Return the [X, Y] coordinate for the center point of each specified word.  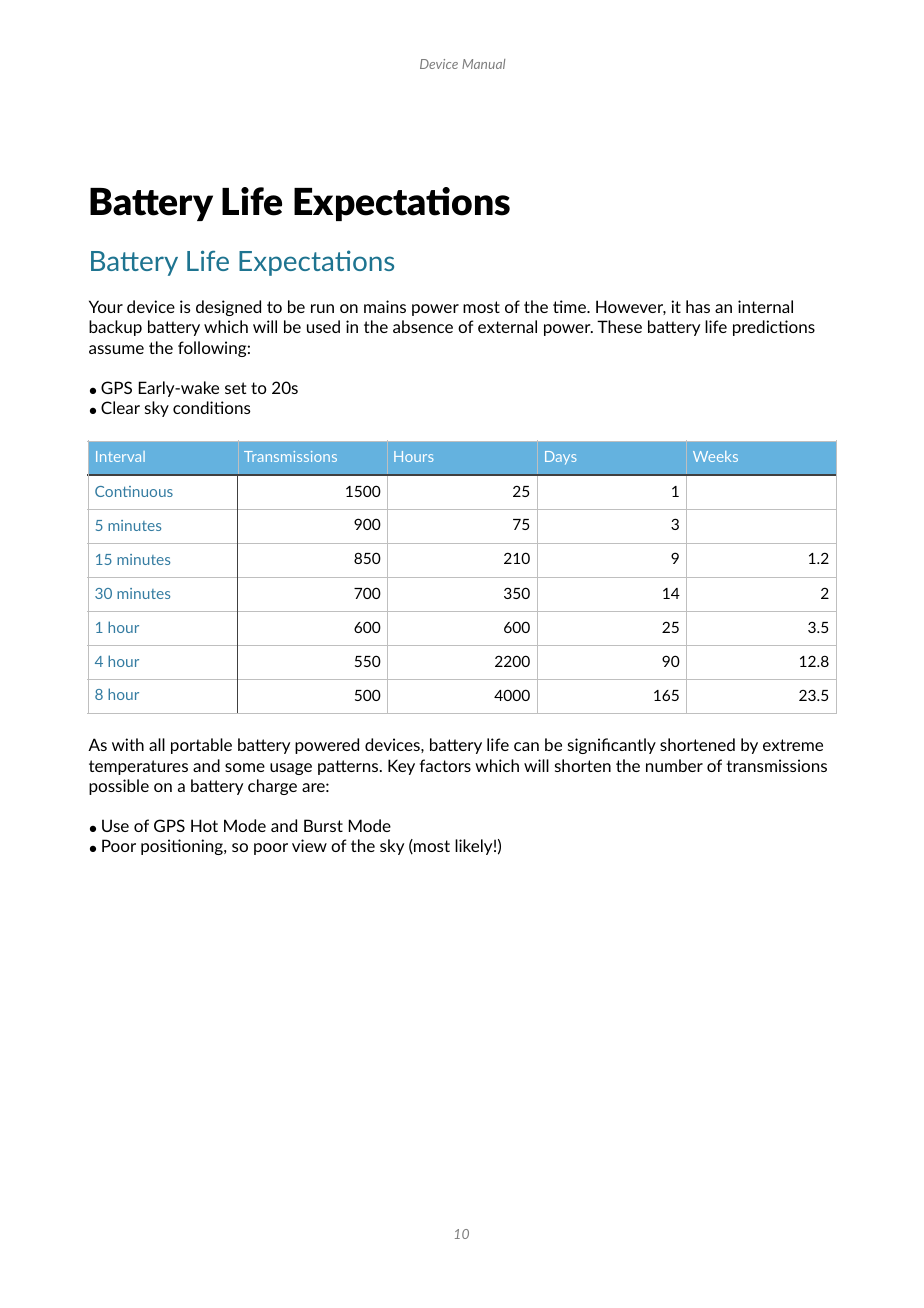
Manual [483, 64]
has [698, 306]
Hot [204, 825]
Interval [120, 456]
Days [560, 458]
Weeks [715, 456]
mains [385, 306]
